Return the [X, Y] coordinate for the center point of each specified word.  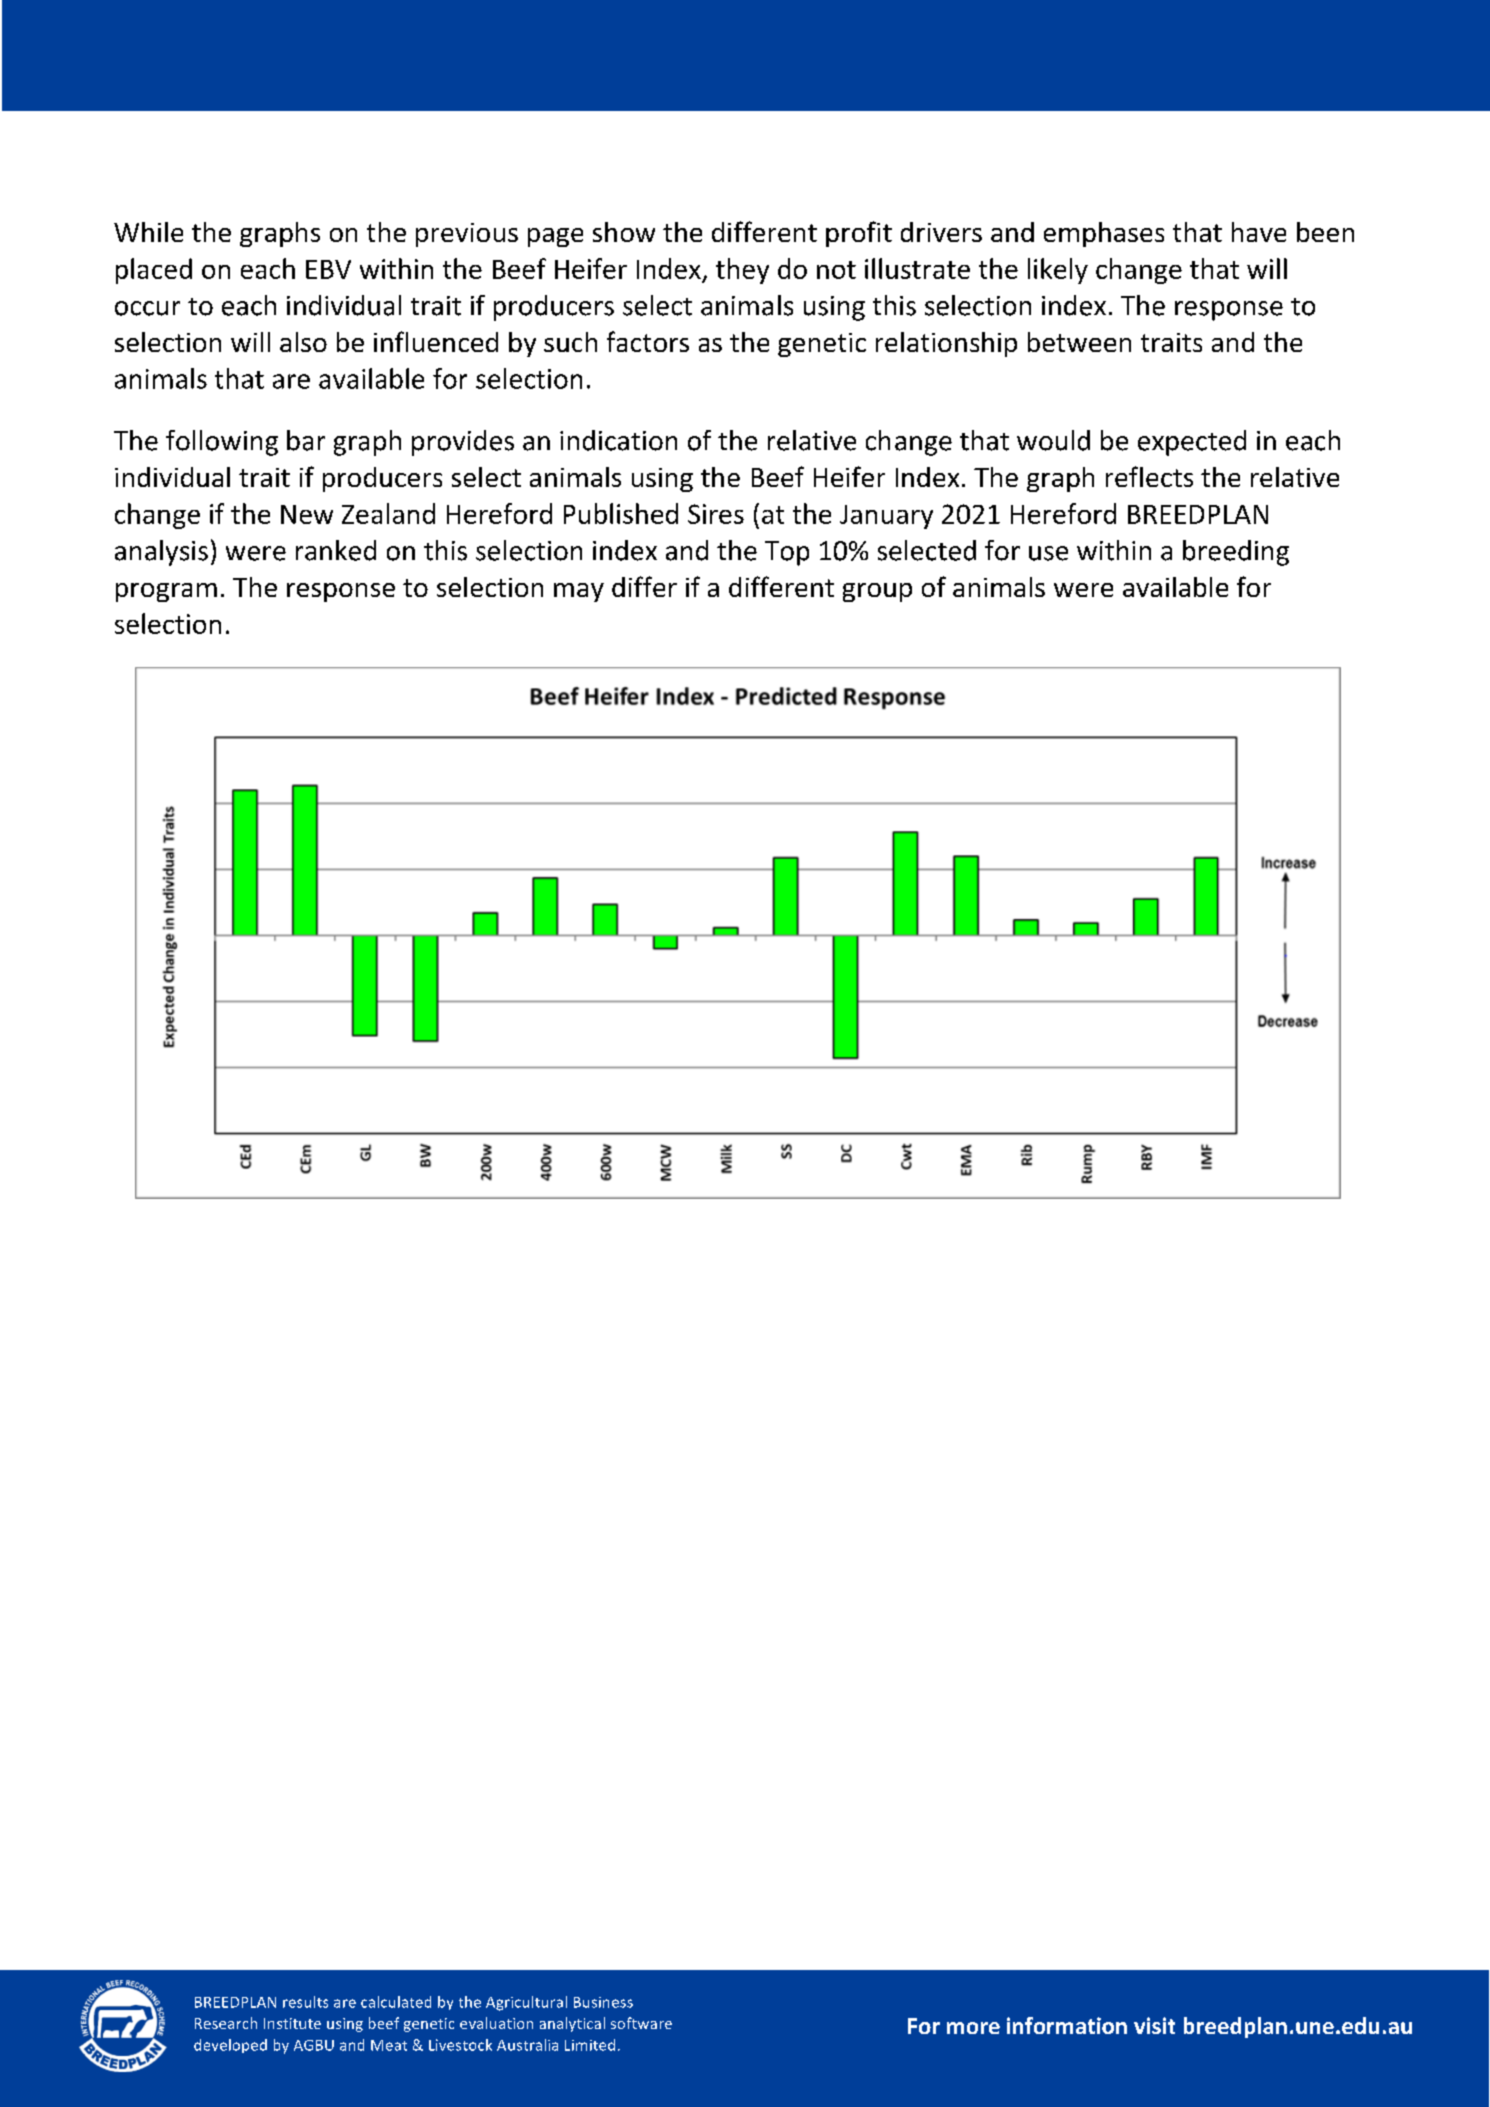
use [1048, 553]
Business [603, 2002]
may [579, 592]
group [877, 592]
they [742, 271]
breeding [1236, 553]
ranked [336, 550]
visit [1154, 2025]
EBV [328, 269]
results [305, 2002]
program [166, 592]
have [1259, 232]
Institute [292, 2023]
